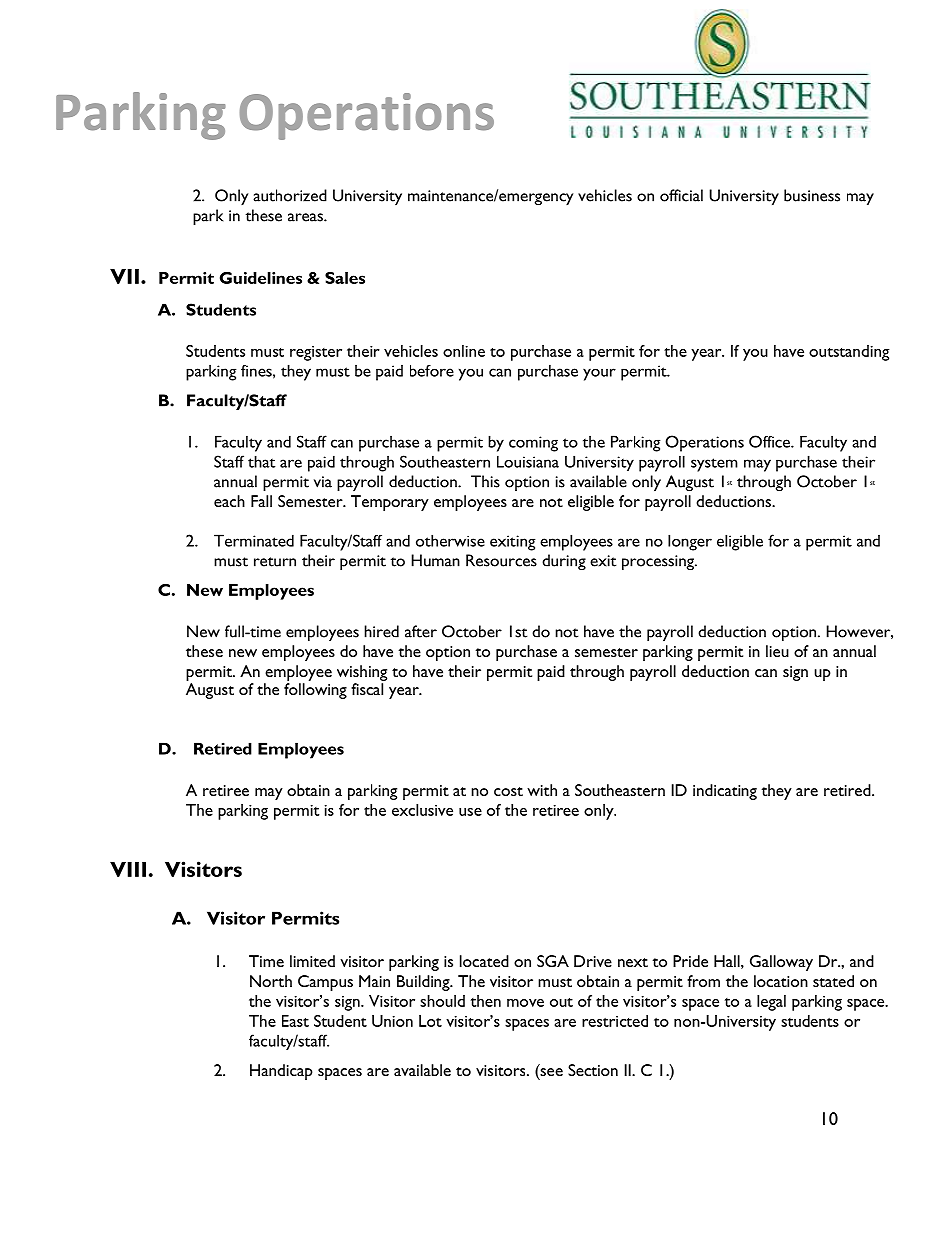  What do you see at coordinates (770, 441) in the screenshot?
I see `Office` at bounding box center [770, 441].
